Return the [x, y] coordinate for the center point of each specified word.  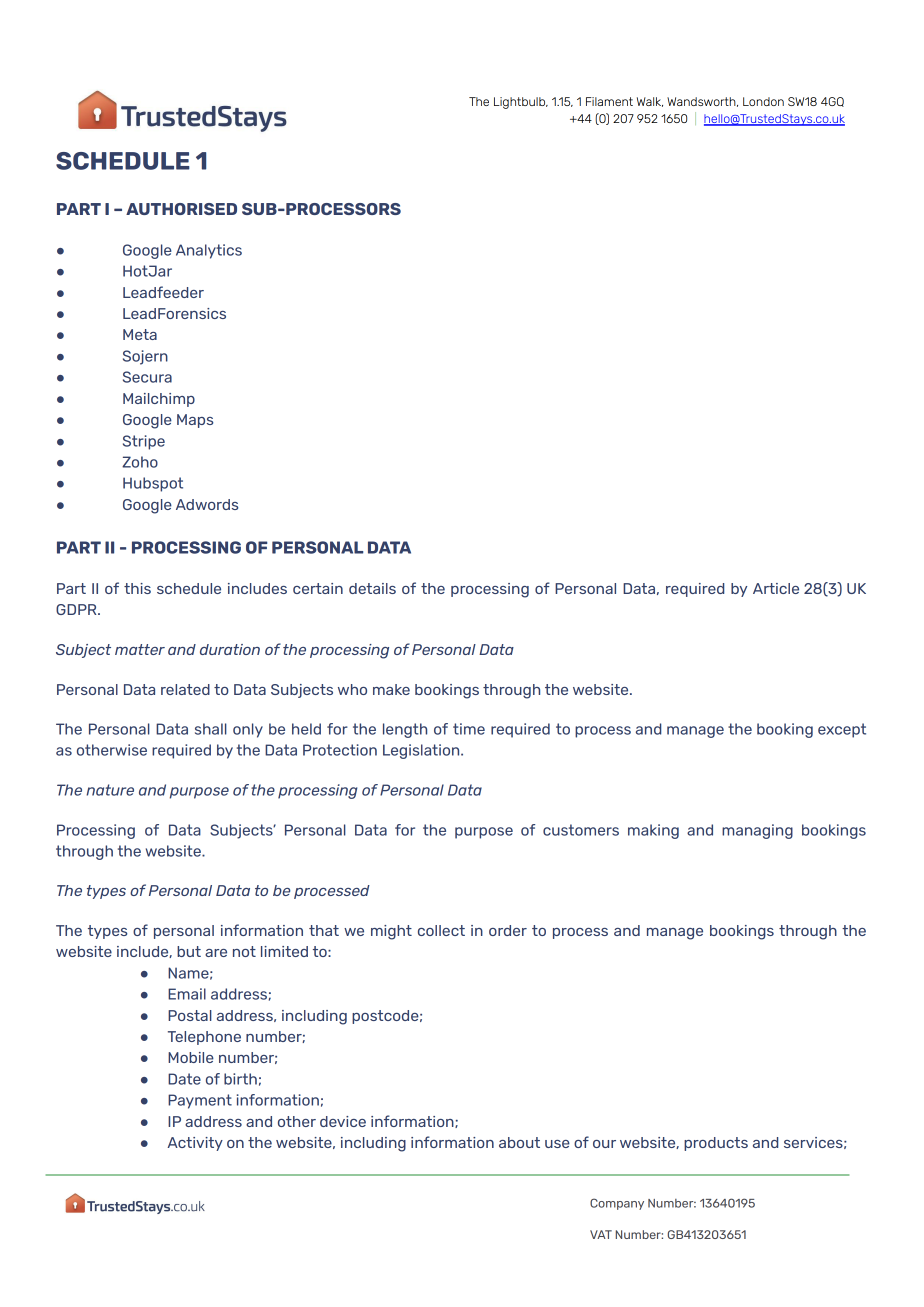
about [519, 1142]
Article [776, 588]
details [372, 588]
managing [757, 831]
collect [441, 930]
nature [110, 790]
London [763, 101]
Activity [195, 1144]
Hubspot [153, 484]
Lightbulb [521, 103]
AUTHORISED [181, 209]
